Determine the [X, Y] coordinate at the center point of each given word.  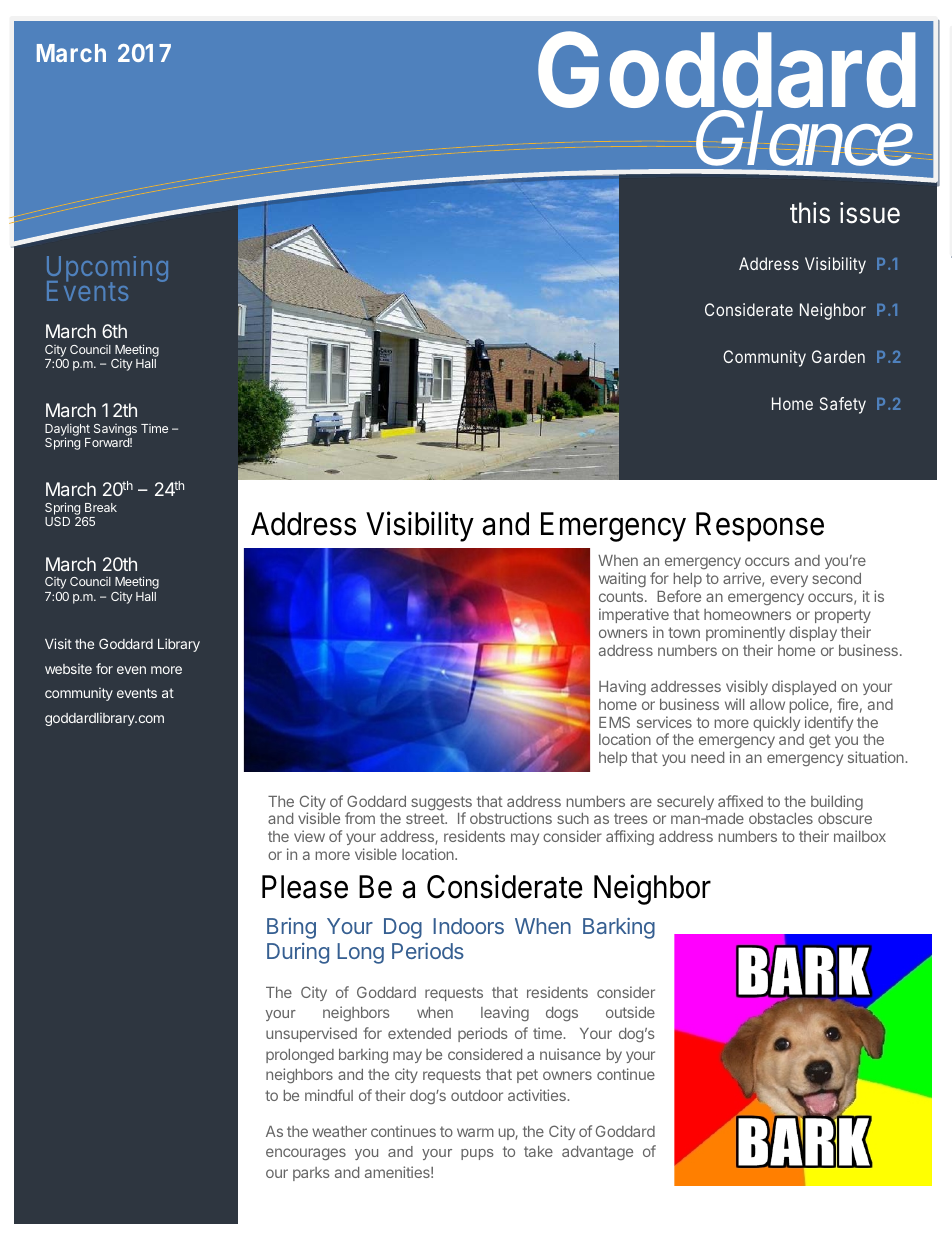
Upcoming [107, 270]
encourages [306, 1154]
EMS [614, 722]
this [810, 213]
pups [477, 1154]
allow [767, 704]
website [68, 668]
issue [870, 213]
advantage [597, 1153]
